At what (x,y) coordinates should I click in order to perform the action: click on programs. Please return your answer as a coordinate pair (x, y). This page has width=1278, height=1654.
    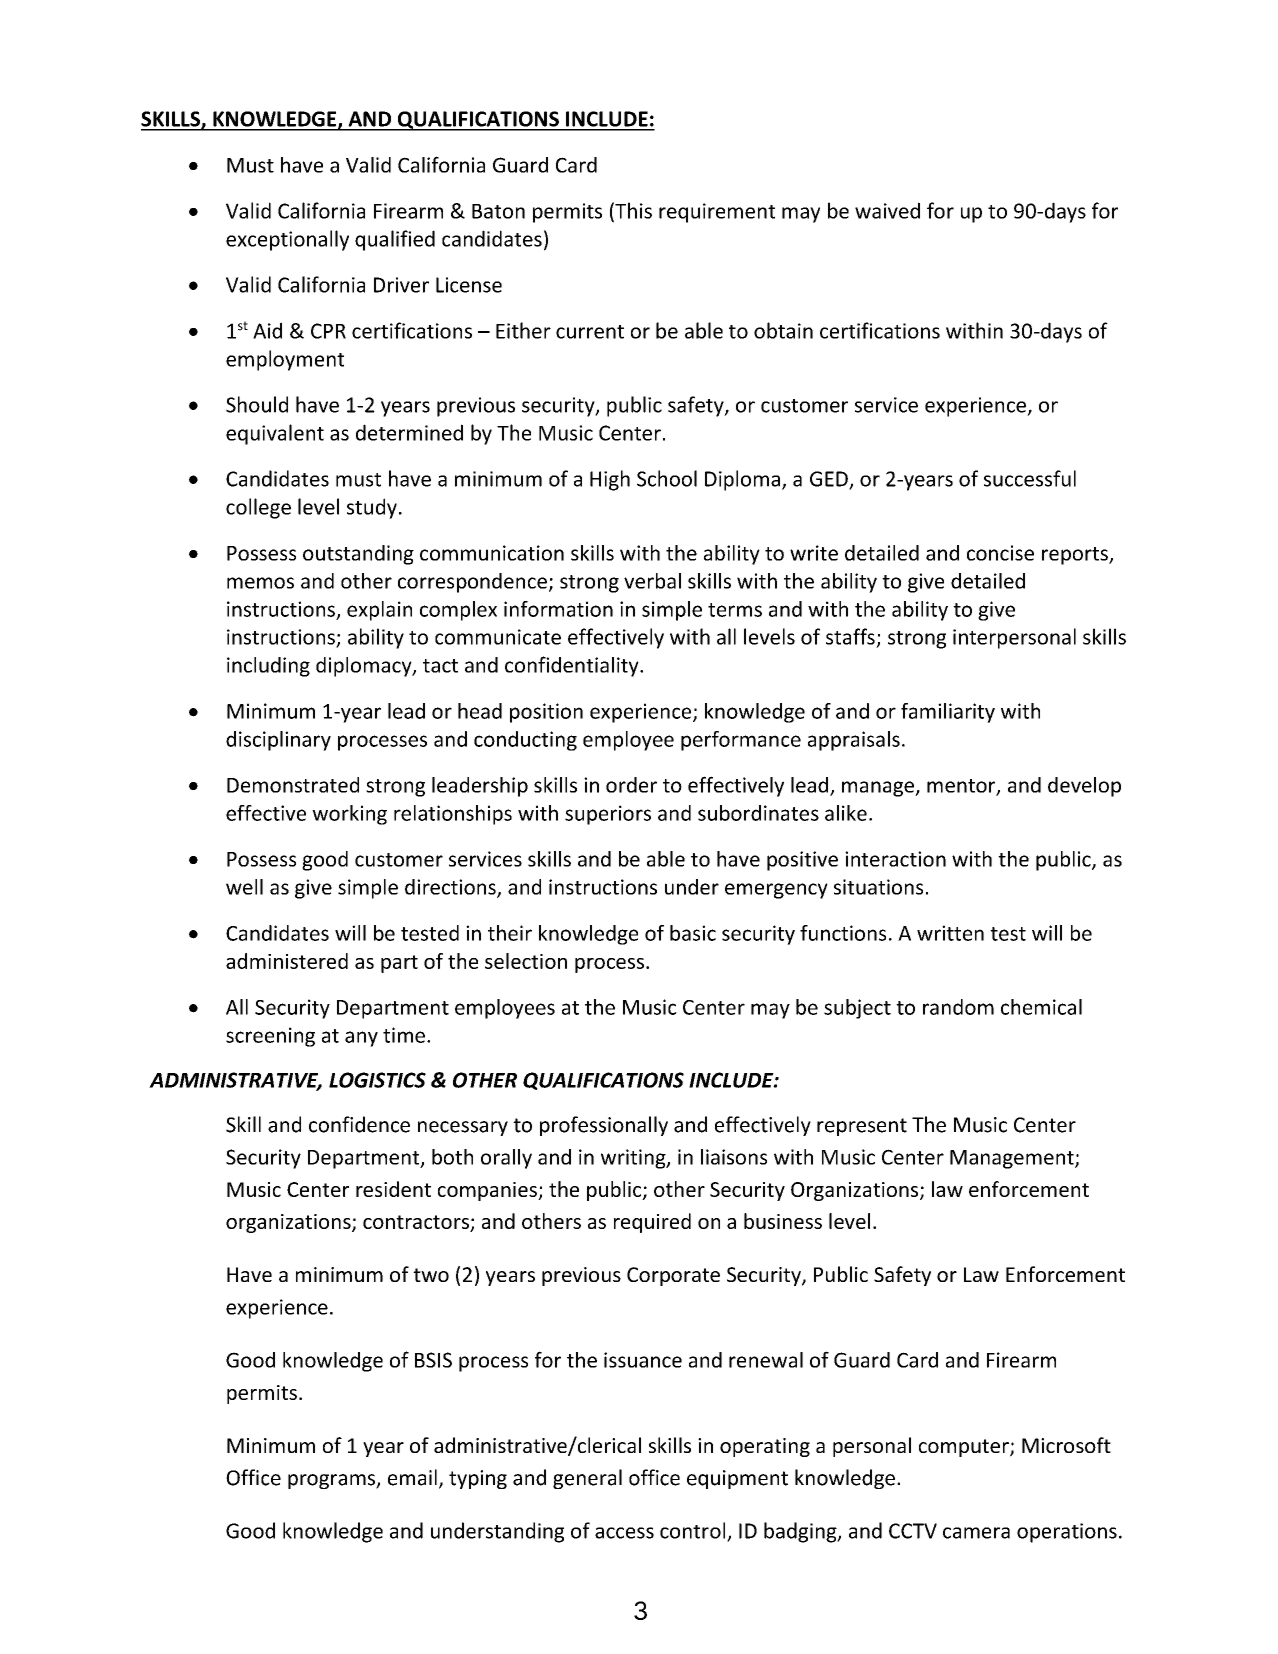
    Looking at the image, I should click on (332, 1481).
